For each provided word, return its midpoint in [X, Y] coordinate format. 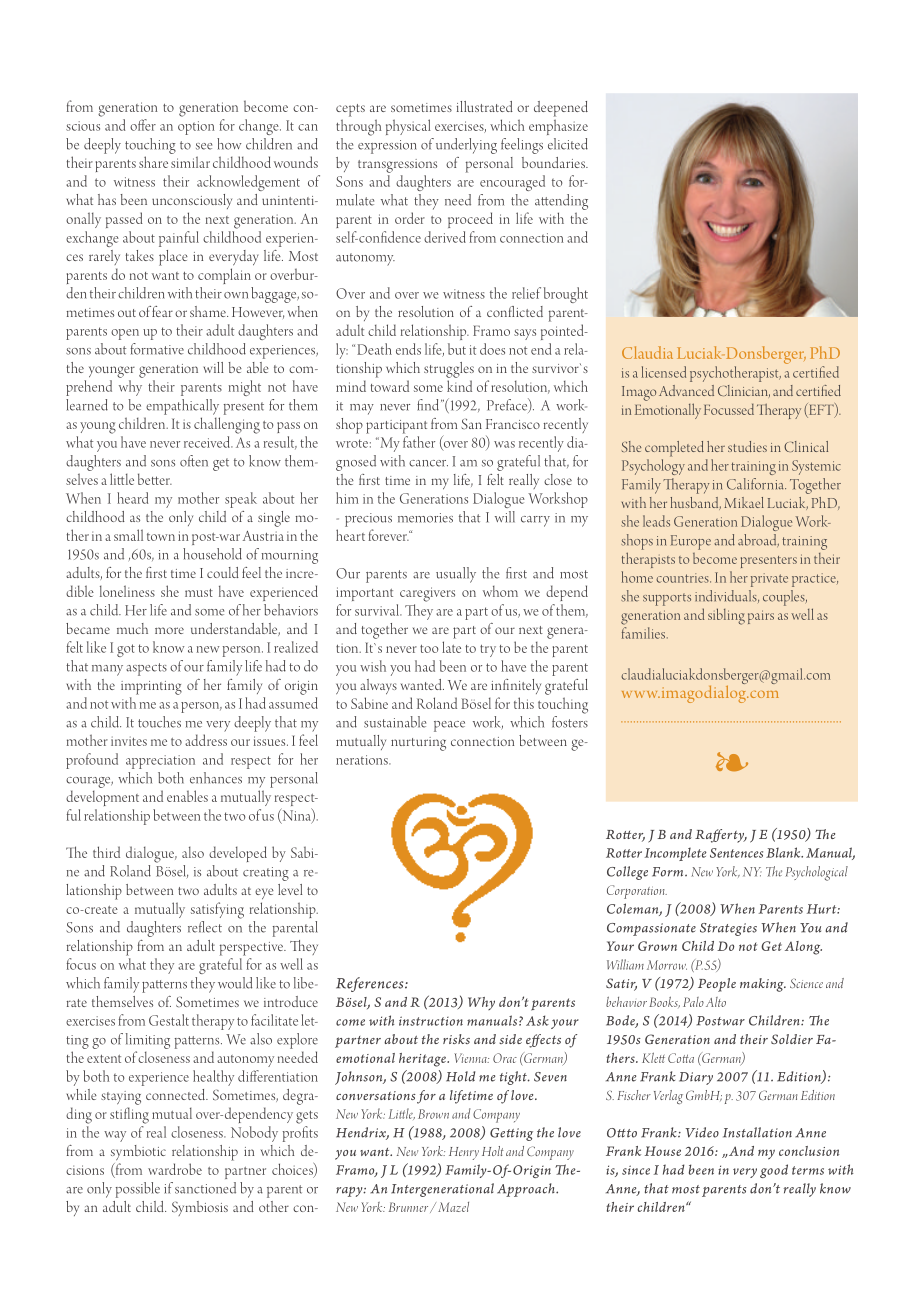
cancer [428, 463]
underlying [466, 146]
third [106, 852]
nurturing [418, 744]
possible [138, 1190]
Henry [464, 1153]
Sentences [736, 853]
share [153, 162]
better [155, 479]
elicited [568, 144]
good [774, 1171]
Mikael [744, 502]
